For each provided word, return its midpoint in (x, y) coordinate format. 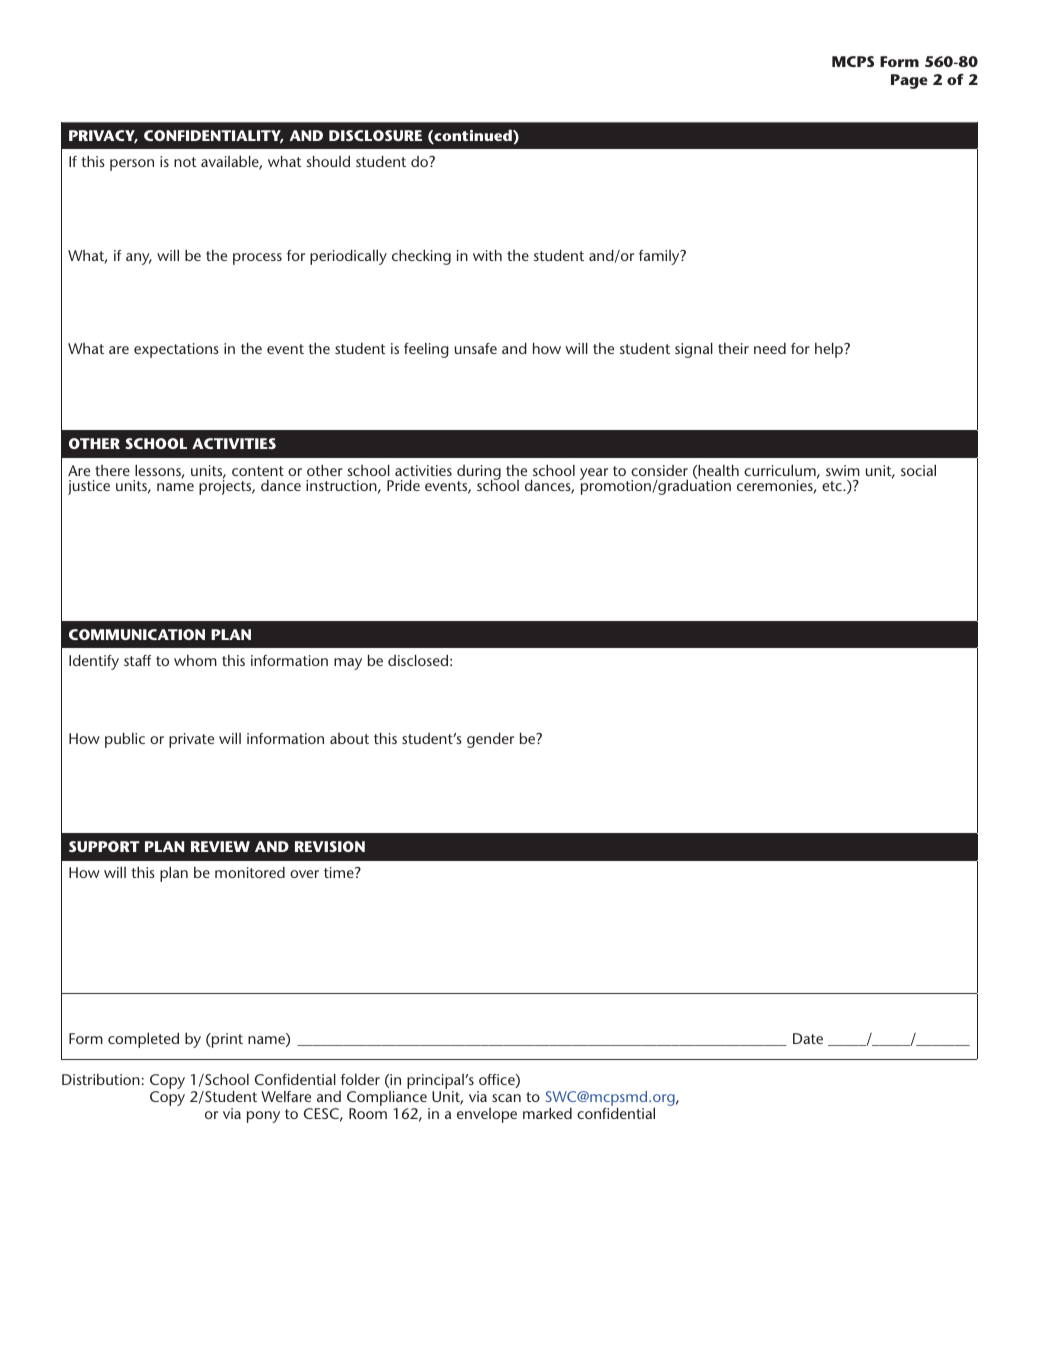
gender (490, 740)
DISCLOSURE (375, 135)
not (185, 162)
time (340, 872)
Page (909, 81)
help (830, 350)
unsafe (476, 348)
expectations (176, 350)
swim (843, 470)
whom (195, 660)
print (226, 1040)
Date (808, 1038)
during (479, 474)
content (258, 471)
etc (833, 486)
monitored (250, 872)
